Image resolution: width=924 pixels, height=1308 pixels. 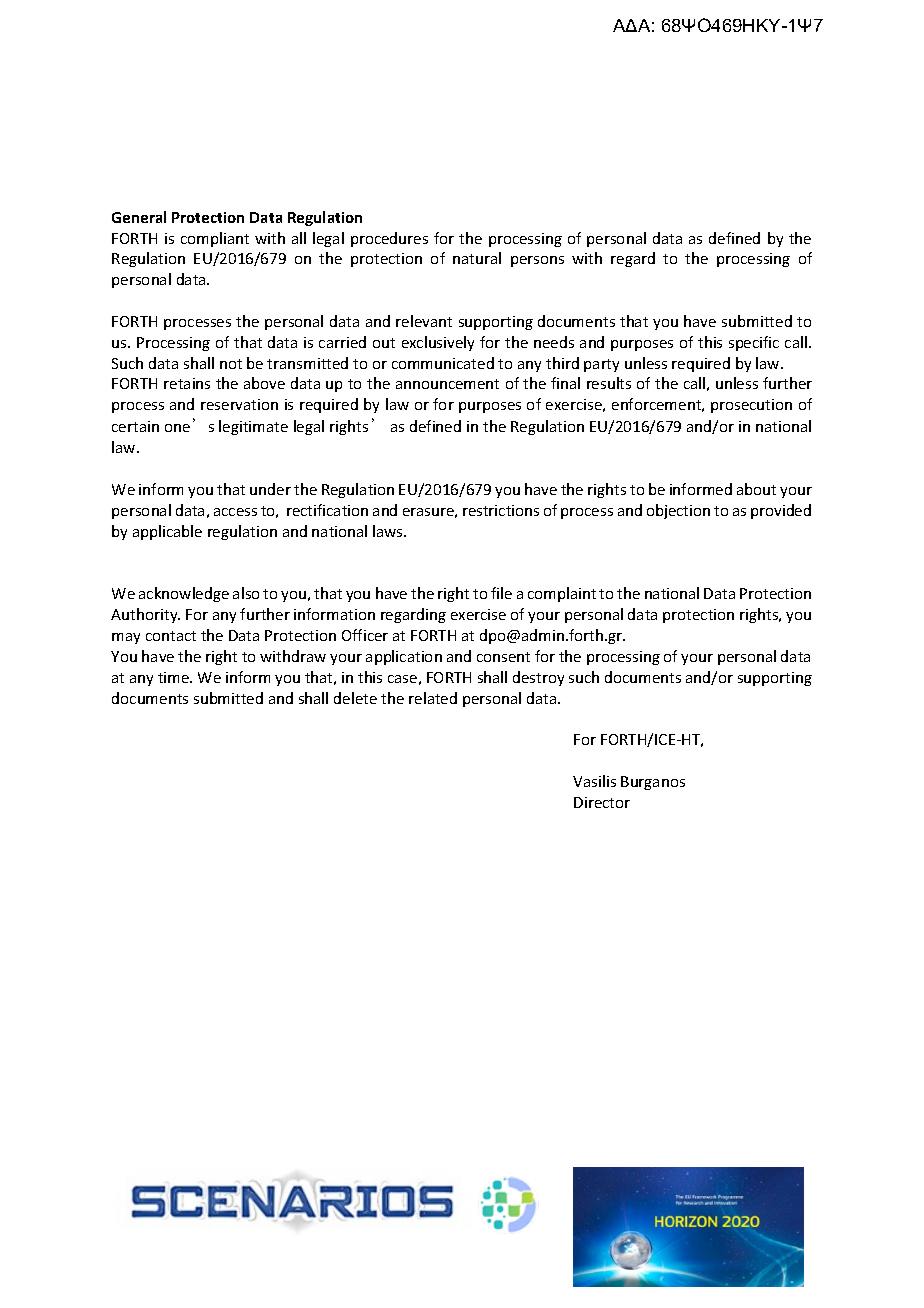 What do you see at coordinates (187, 383) in the screenshot?
I see `retains` at bounding box center [187, 383].
